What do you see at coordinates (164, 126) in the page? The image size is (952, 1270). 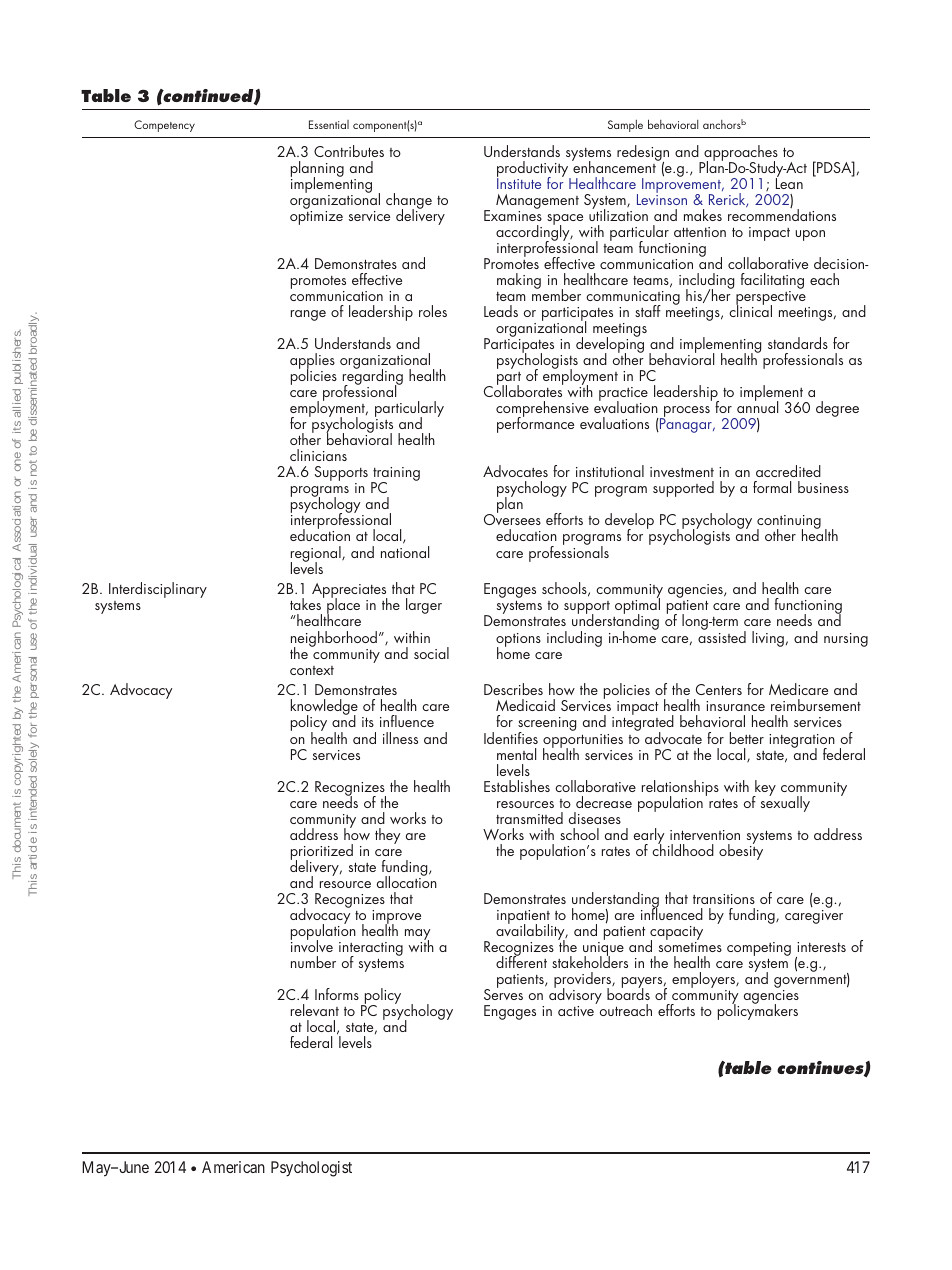 I see `Competency` at bounding box center [164, 126].
